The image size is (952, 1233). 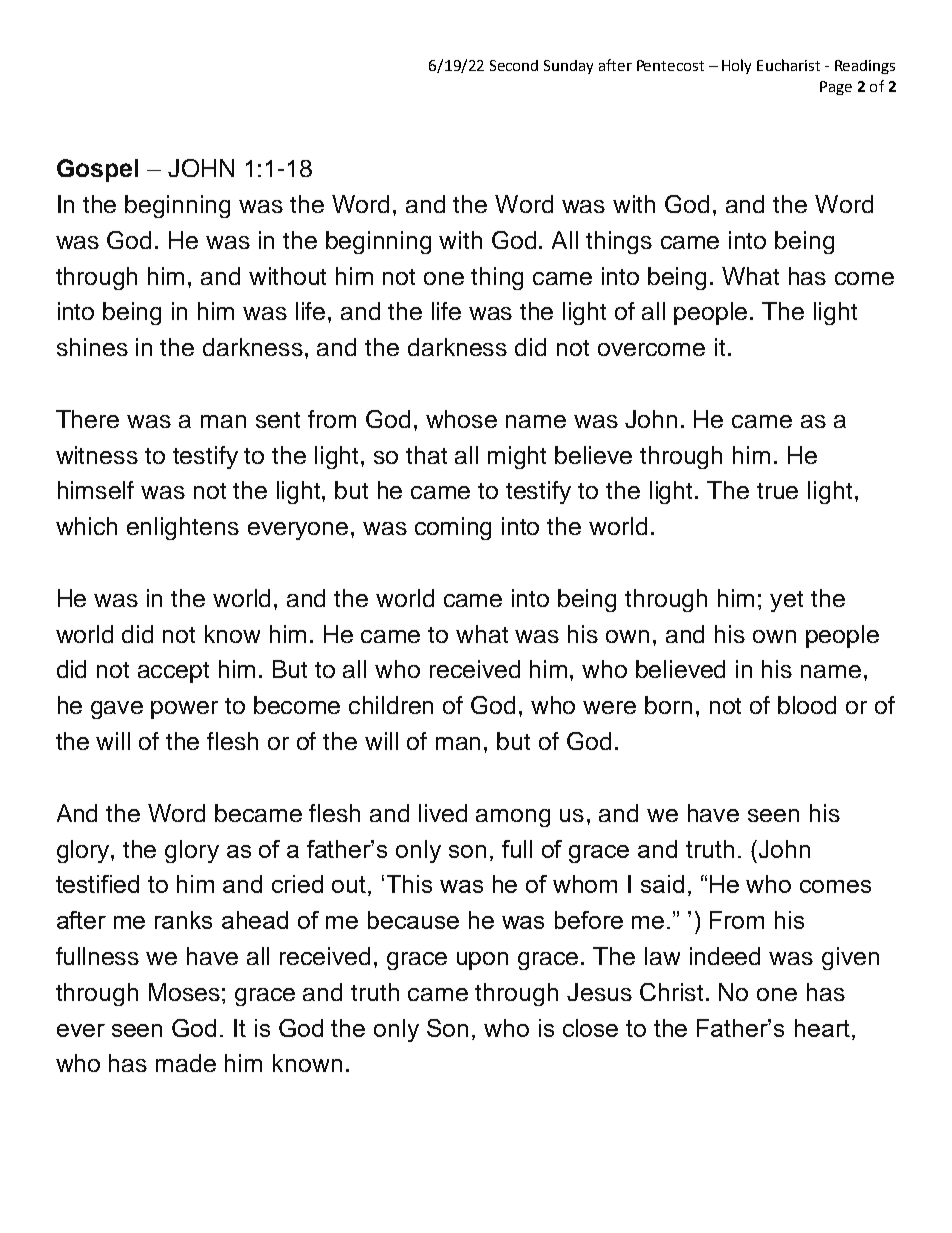 What do you see at coordinates (97, 170) in the screenshot?
I see `Gospel` at bounding box center [97, 170].
